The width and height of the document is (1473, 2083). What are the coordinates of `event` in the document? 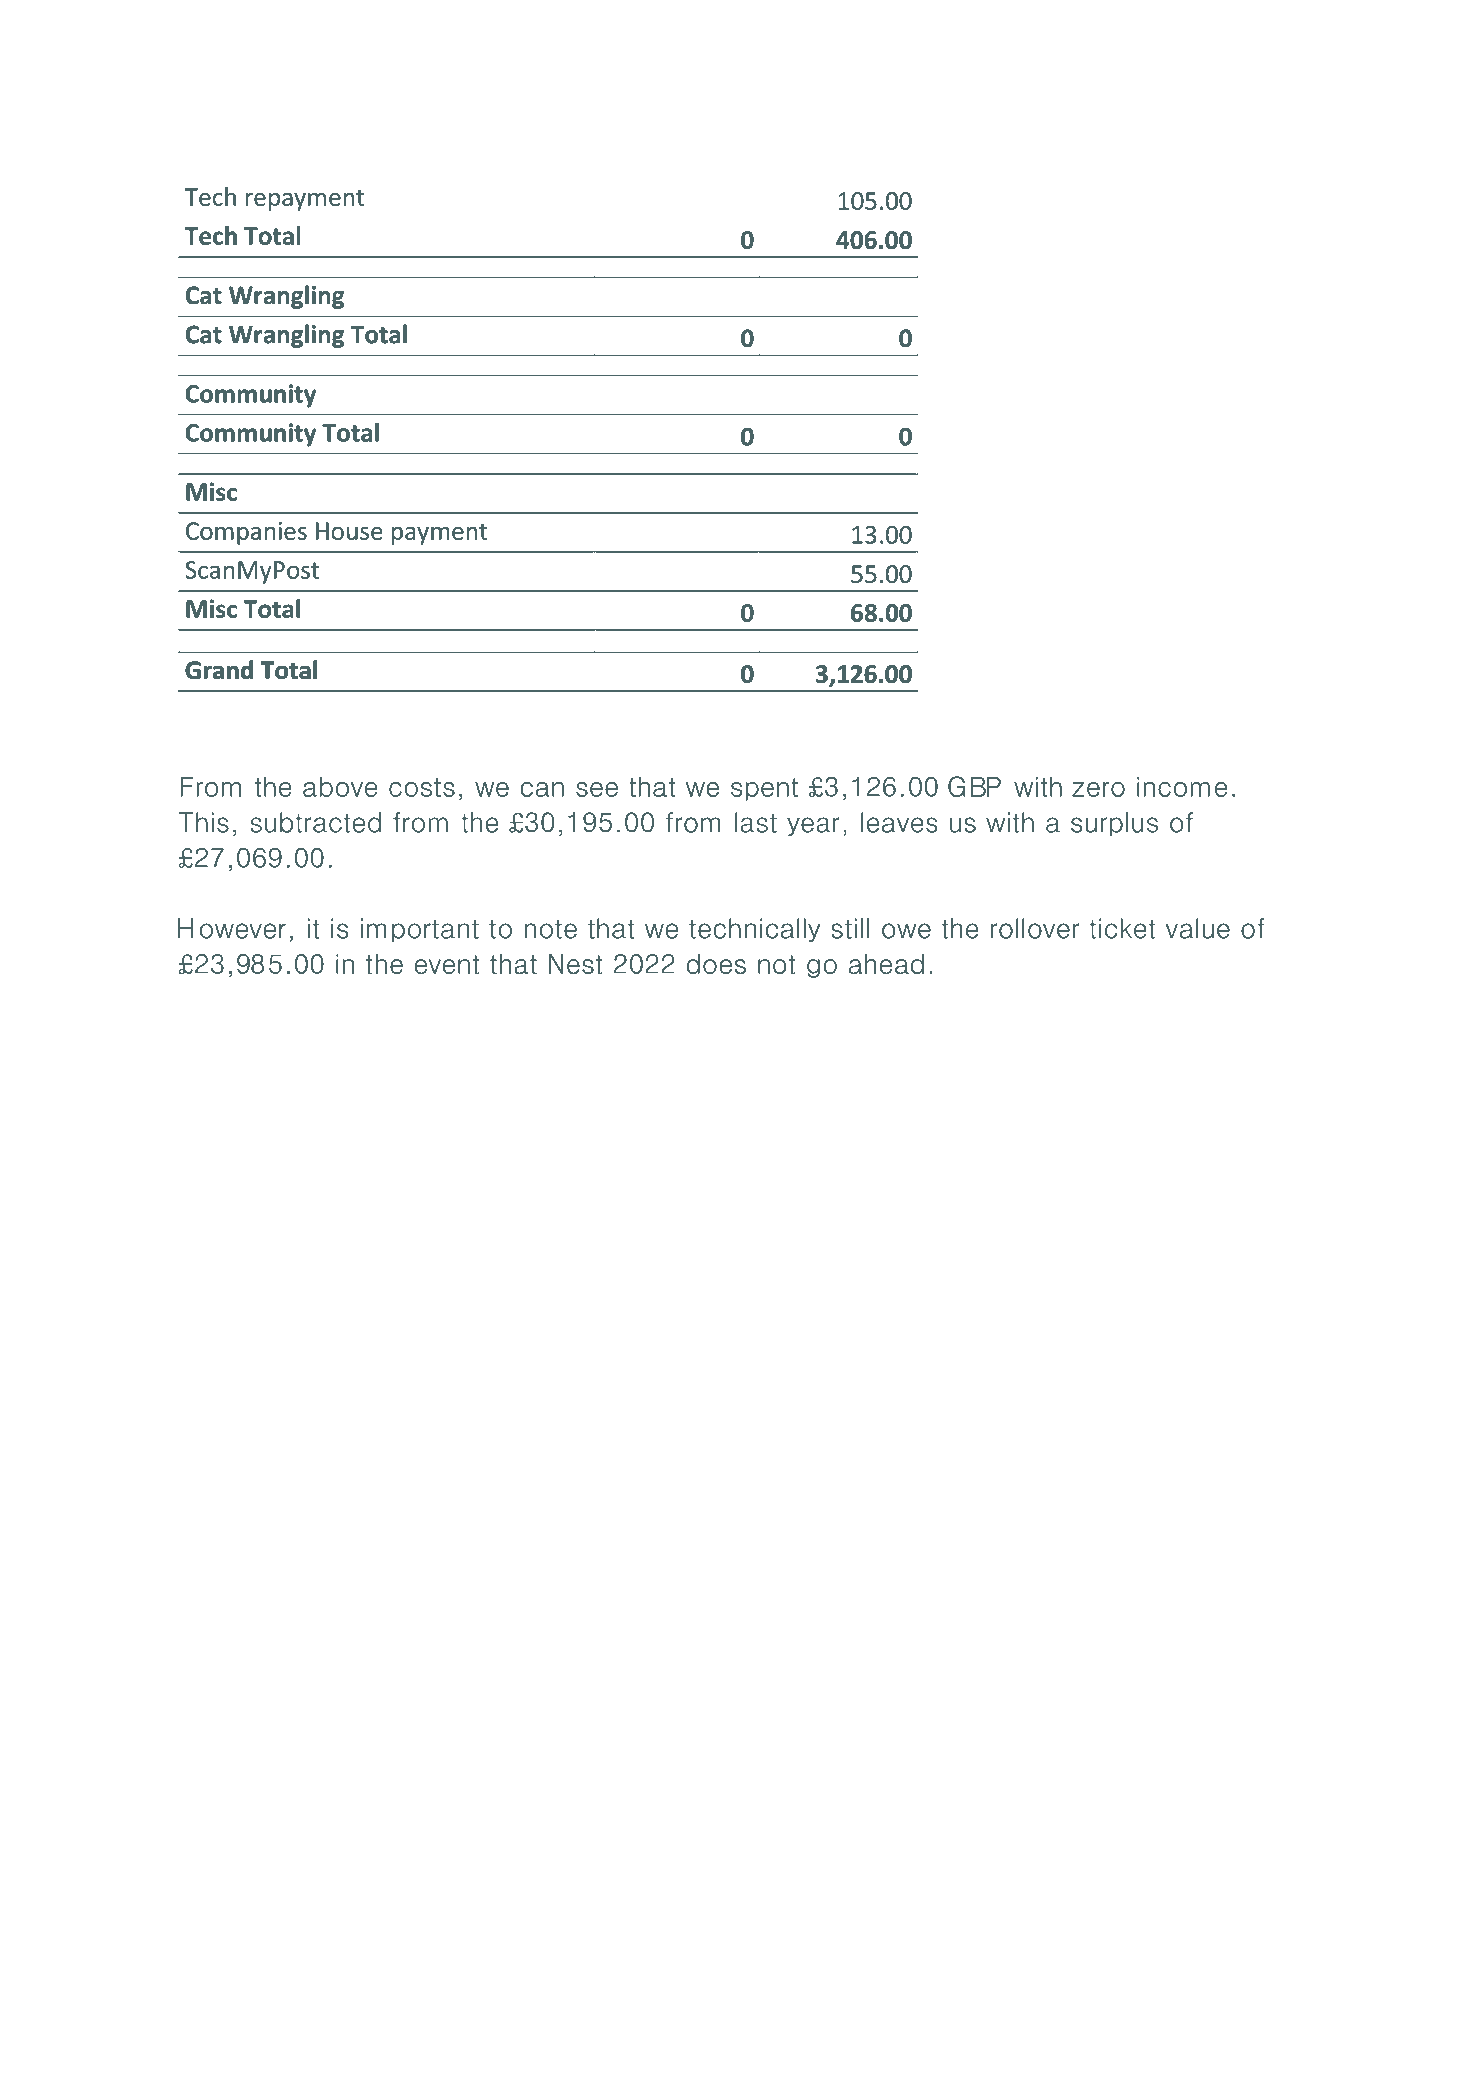 It's located at (447, 964).
